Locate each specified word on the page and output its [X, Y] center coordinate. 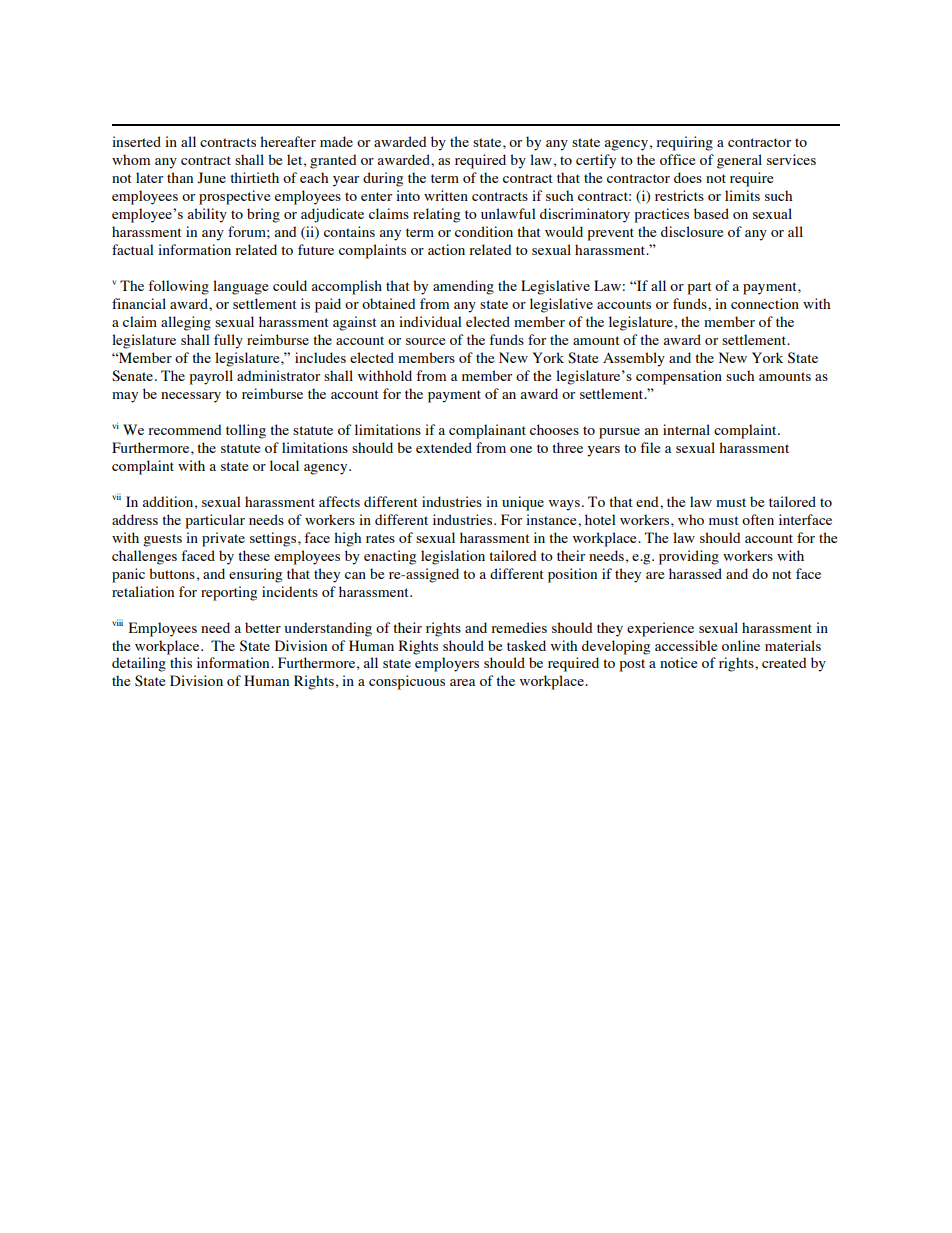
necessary [191, 397]
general [739, 161]
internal [686, 429]
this [181, 662]
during [383, 179]
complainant [487, 431]
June [211, 178]
